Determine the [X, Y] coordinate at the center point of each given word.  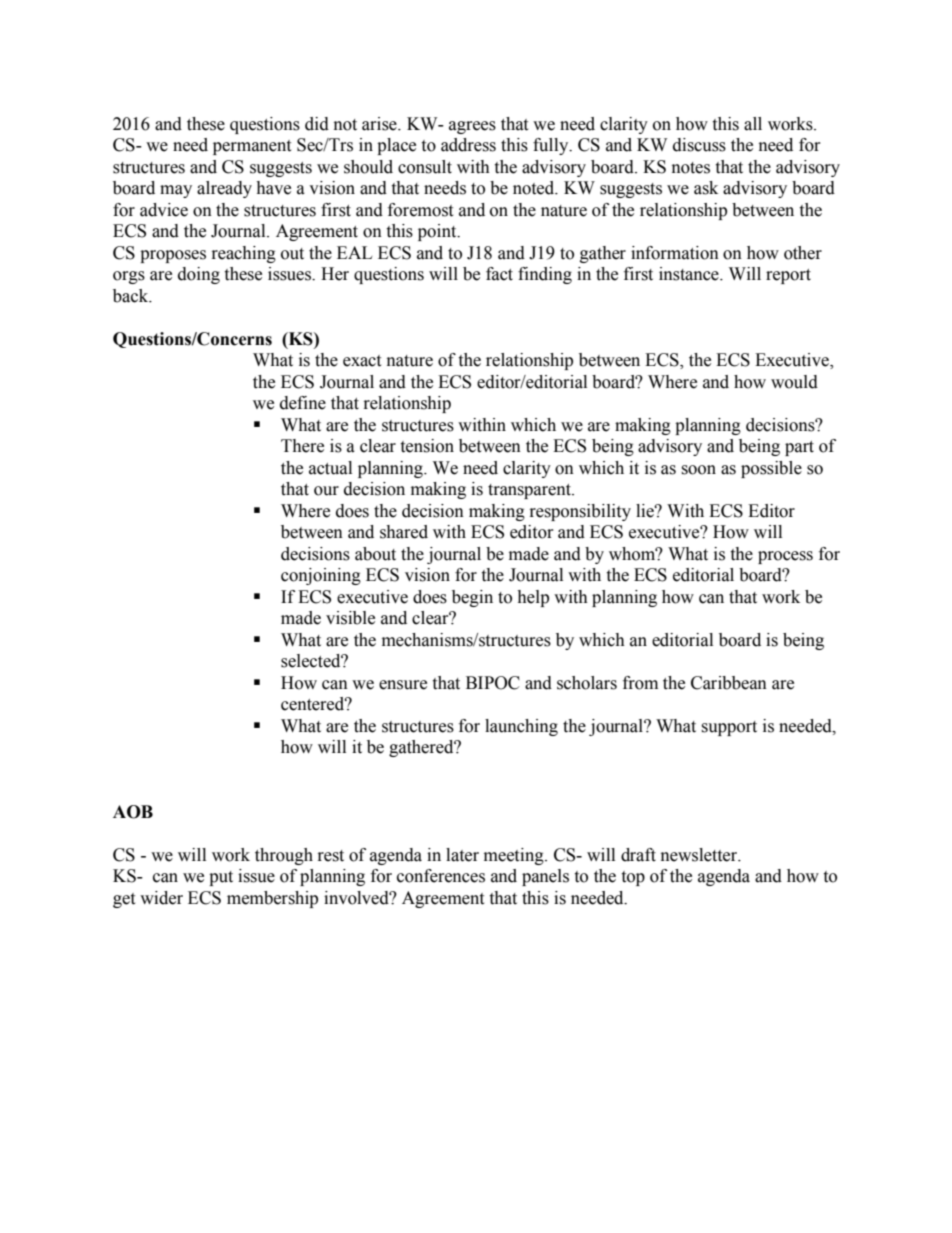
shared [404, 532]
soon [698, 470]
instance [690, 274]
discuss [699, 145]
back [132, 296]
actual [330, 468]
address [468, 145]
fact [499, 274]
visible [350, 618]
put [221, 878]
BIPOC [493, 683]
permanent [252, 147]
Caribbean [729, 683]
